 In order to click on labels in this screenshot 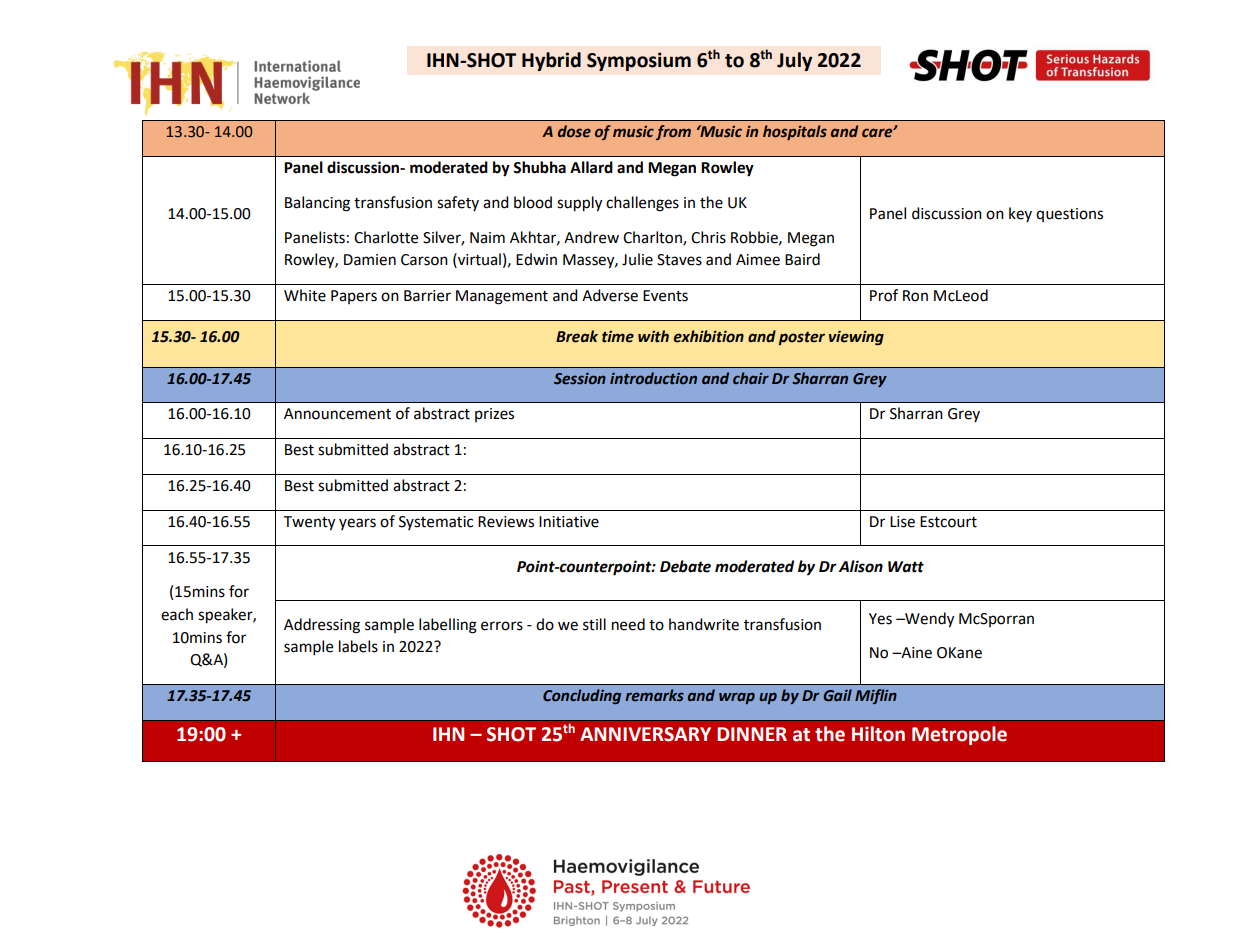, I will do `click(358, 646)`.
